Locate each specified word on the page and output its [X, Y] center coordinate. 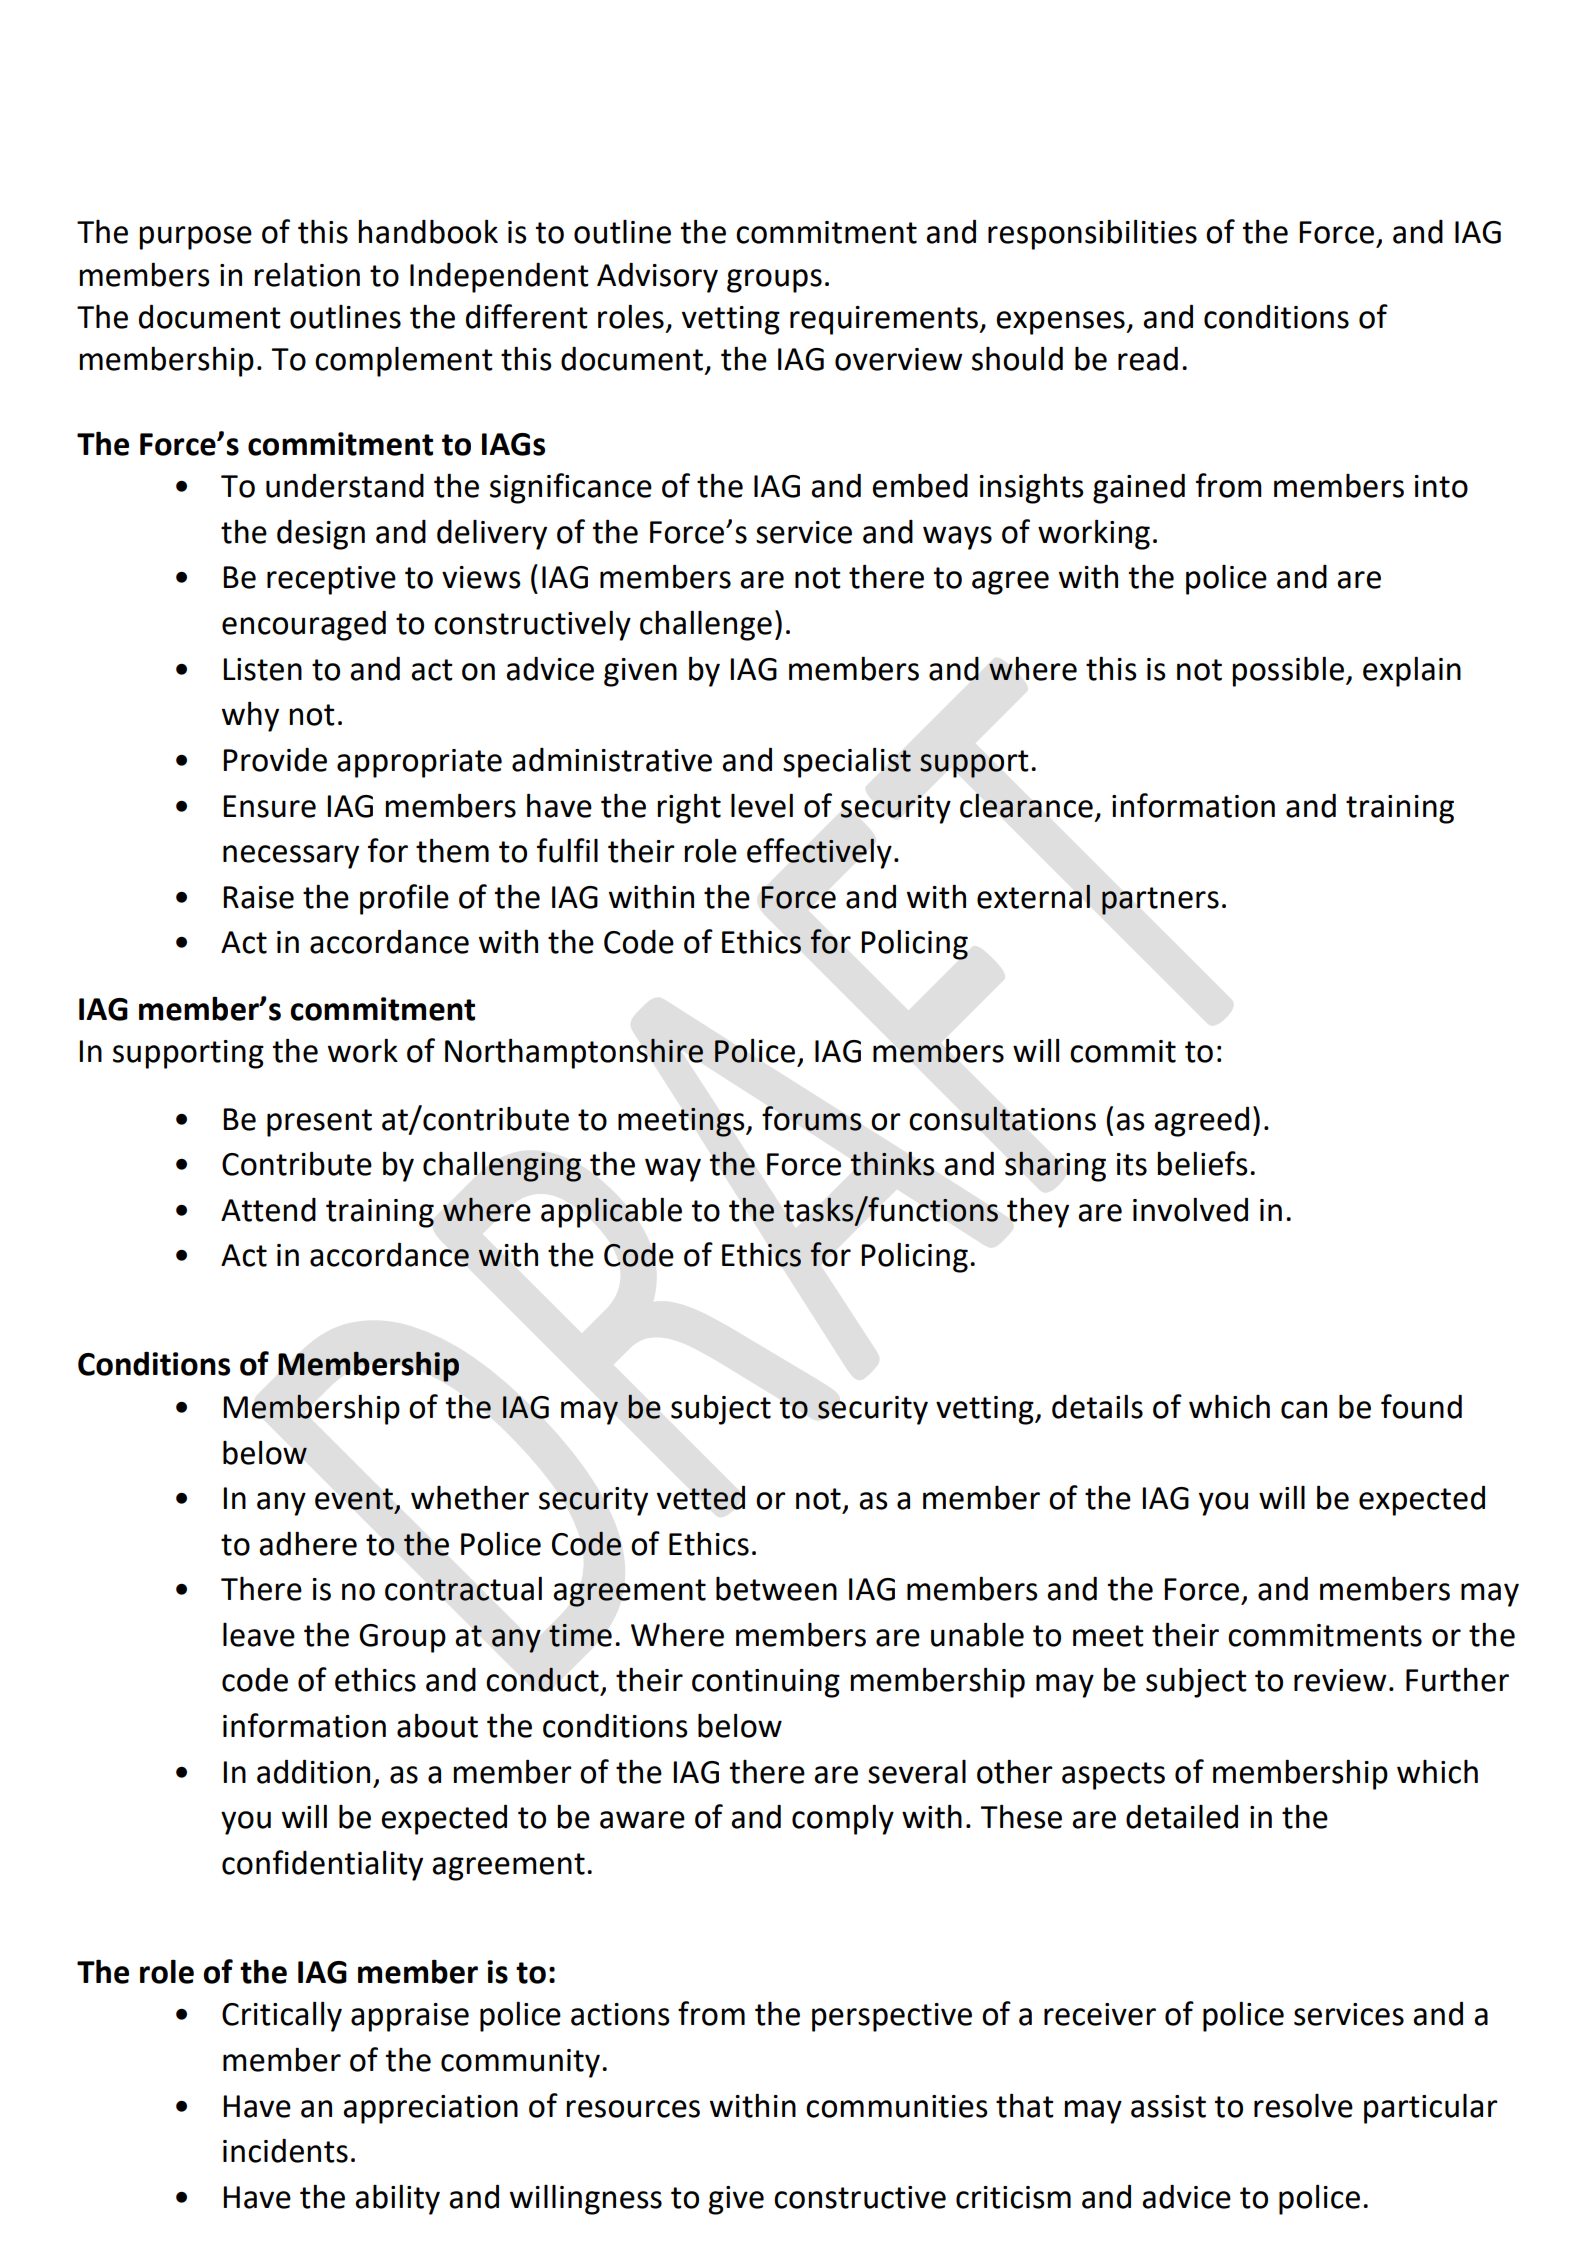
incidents [285, 2151]
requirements [885, 320]
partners [1160, 901]
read [1148, 359]
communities [897, 2106]
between [776, 1589]
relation [307, 275]
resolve [1303, 2106]
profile [404, 899]
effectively [819, 853]
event [354, 1499]
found [1421, 1406]
